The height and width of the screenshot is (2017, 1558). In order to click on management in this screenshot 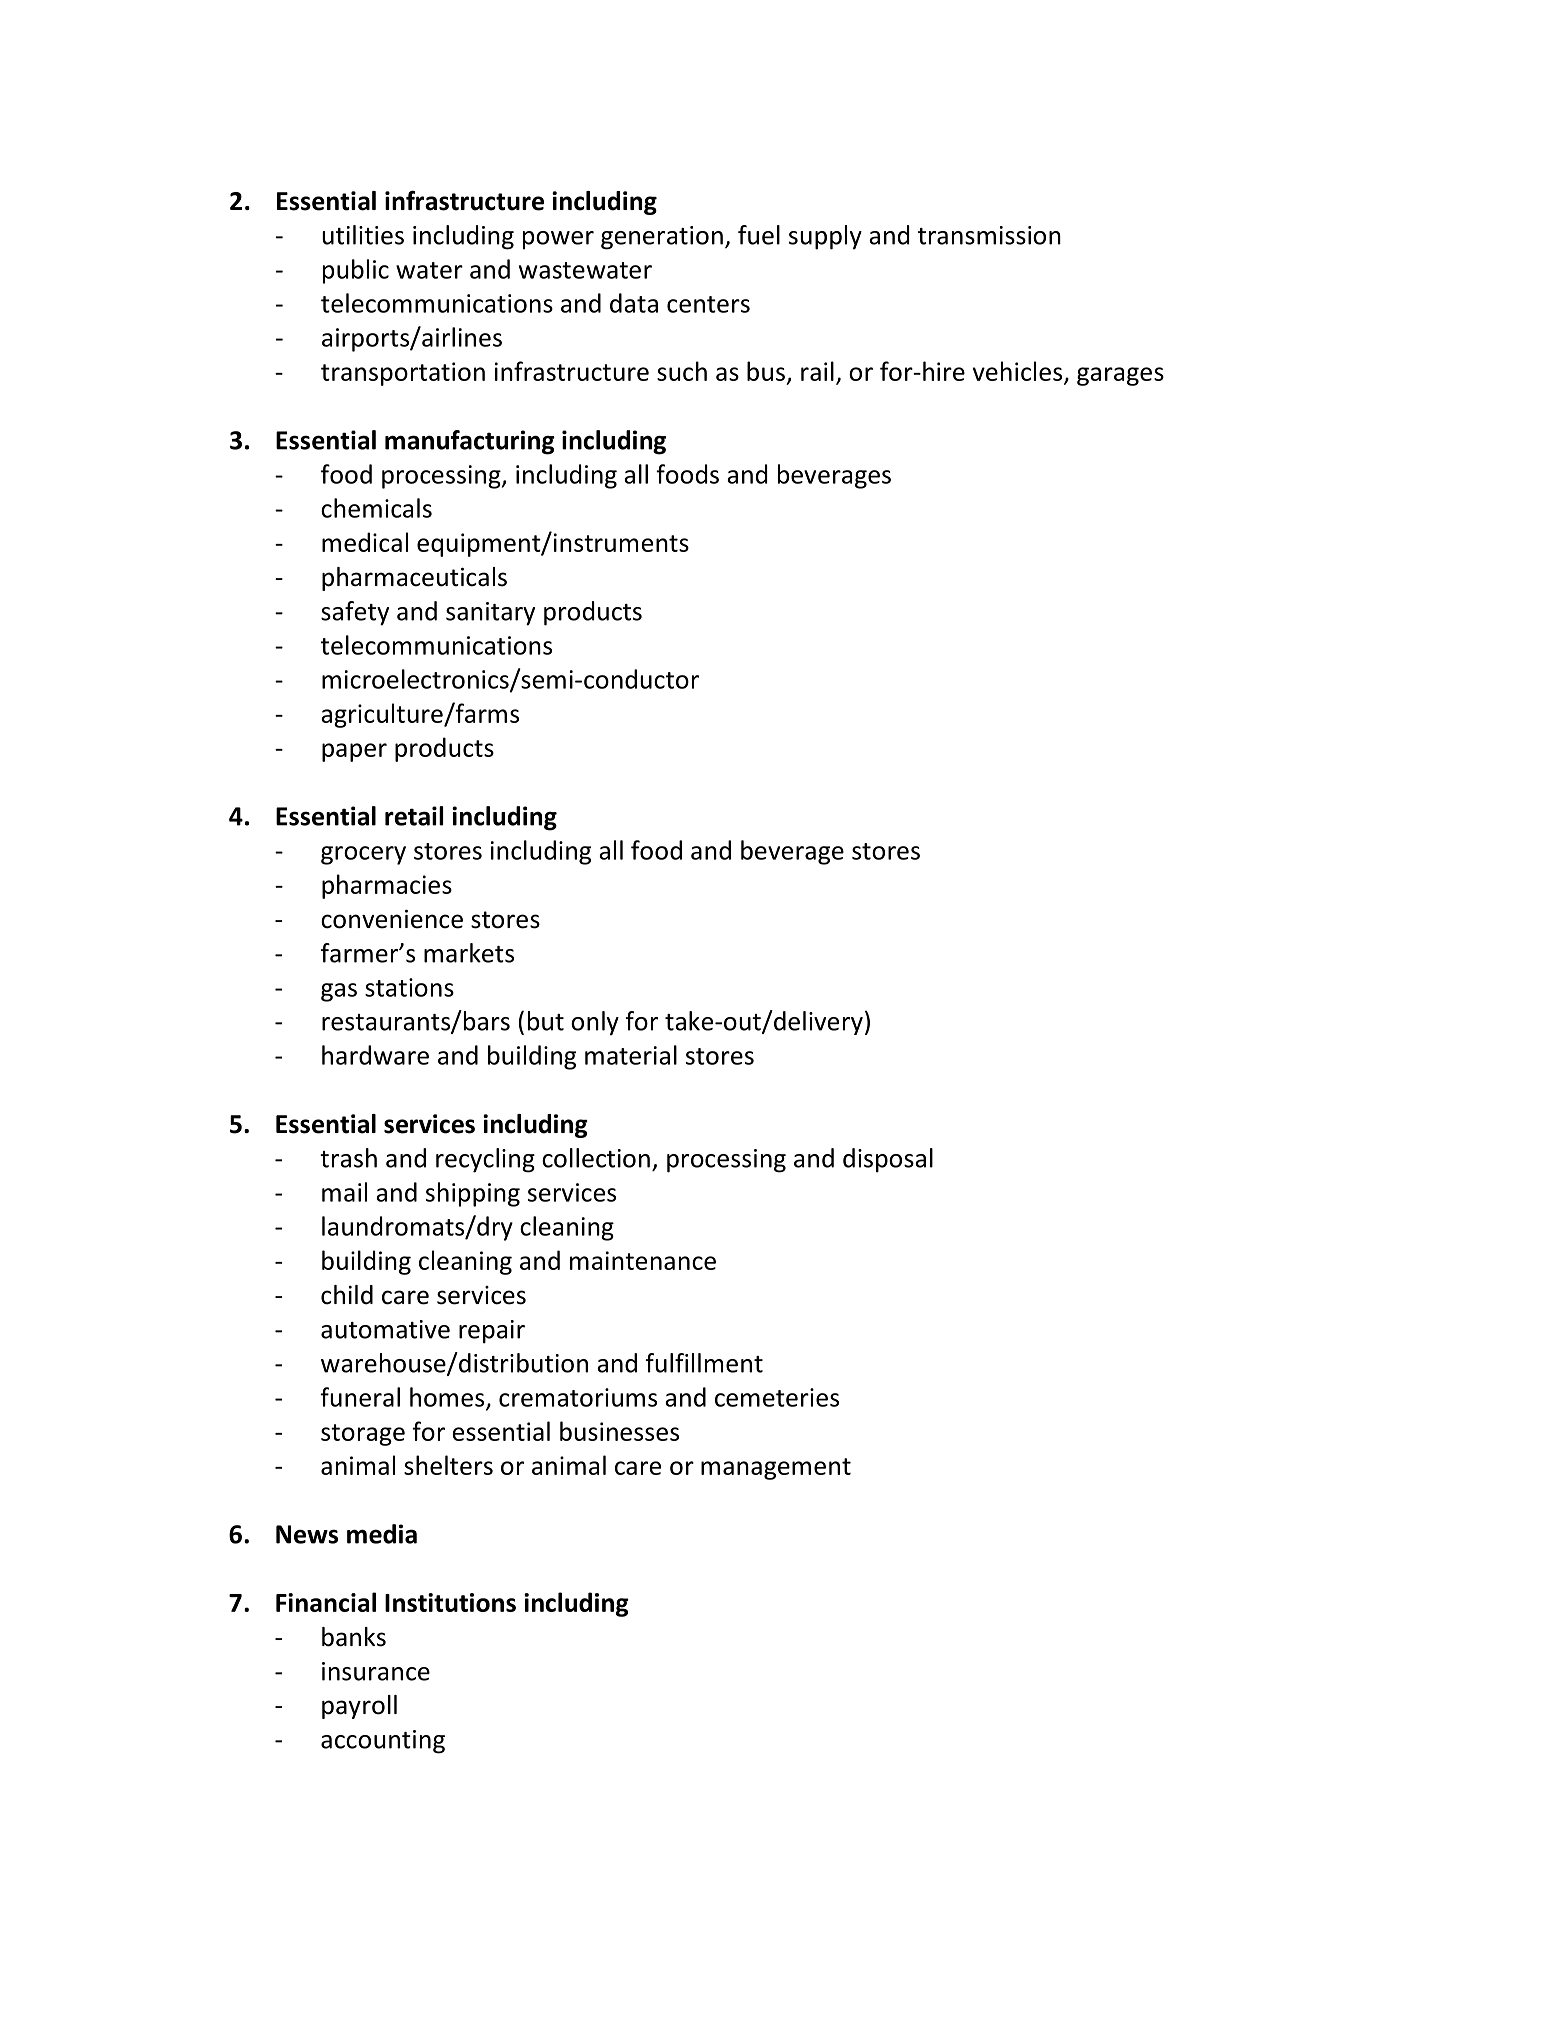, I will do `click(776, 1469)`.
